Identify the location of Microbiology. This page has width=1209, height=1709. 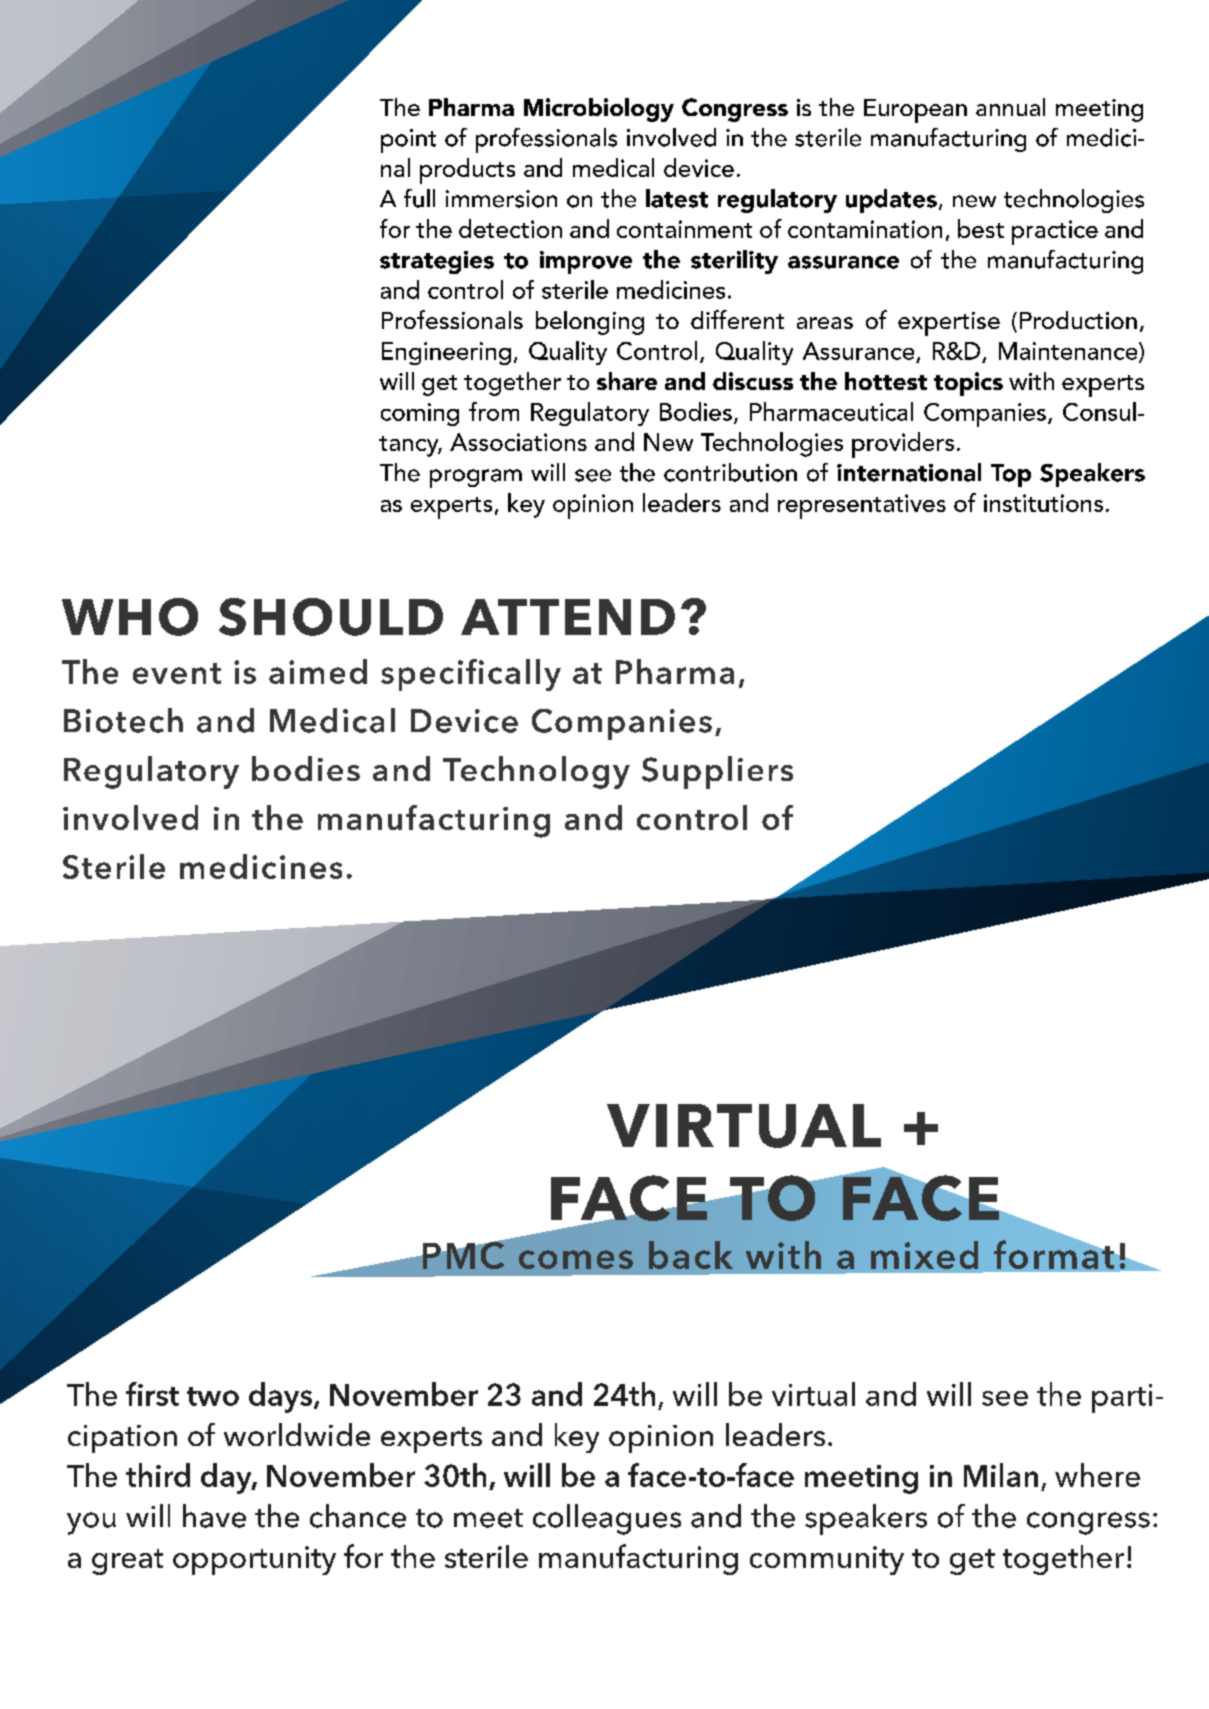
(599, 110).
